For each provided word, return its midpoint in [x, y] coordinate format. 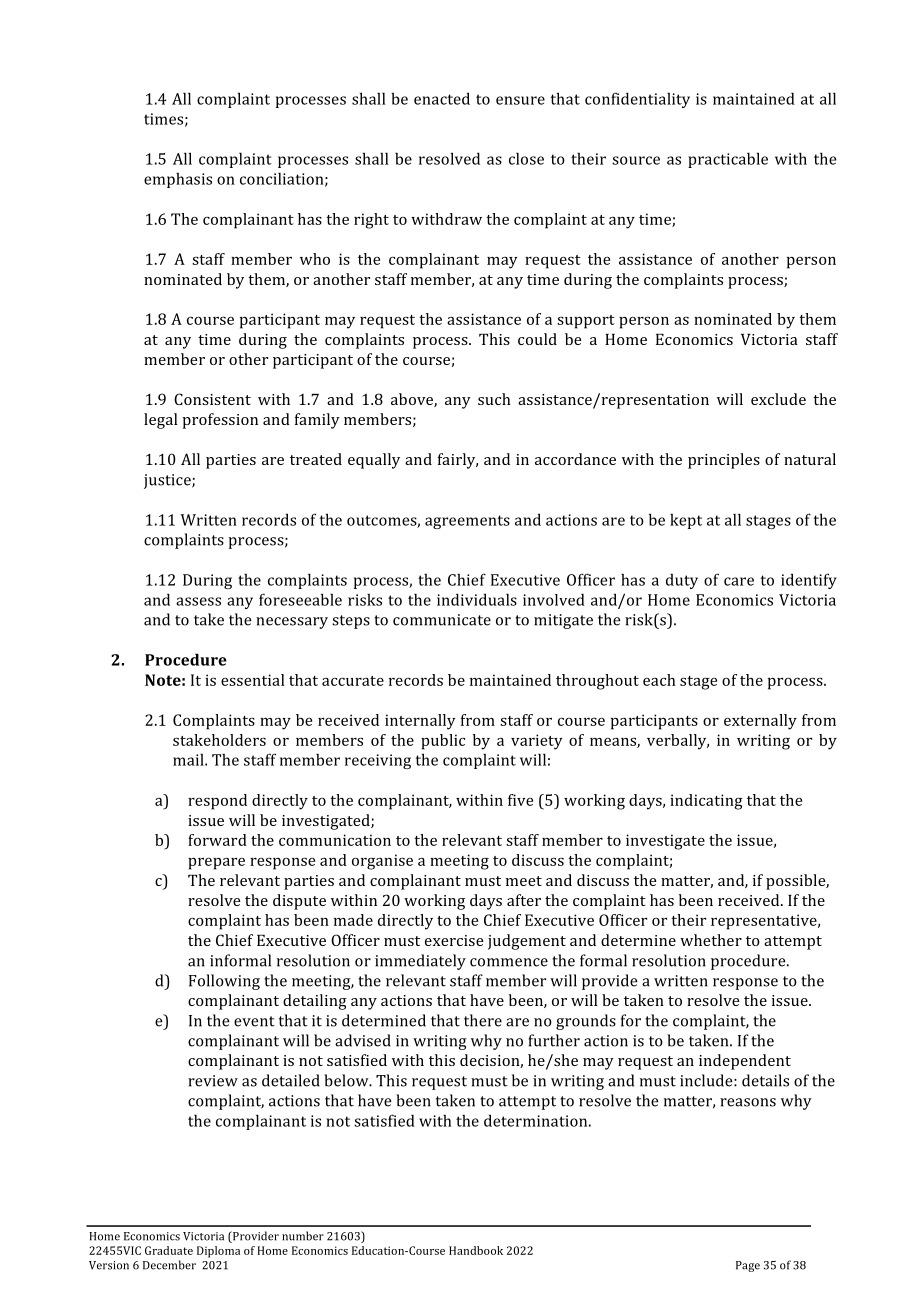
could [537, 339]
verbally [678, 742]
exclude [778, 399]
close [526, 158]
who [315, 259]
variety [537, 742]
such [494, 399]
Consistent [212, 399]
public [443, 742]
